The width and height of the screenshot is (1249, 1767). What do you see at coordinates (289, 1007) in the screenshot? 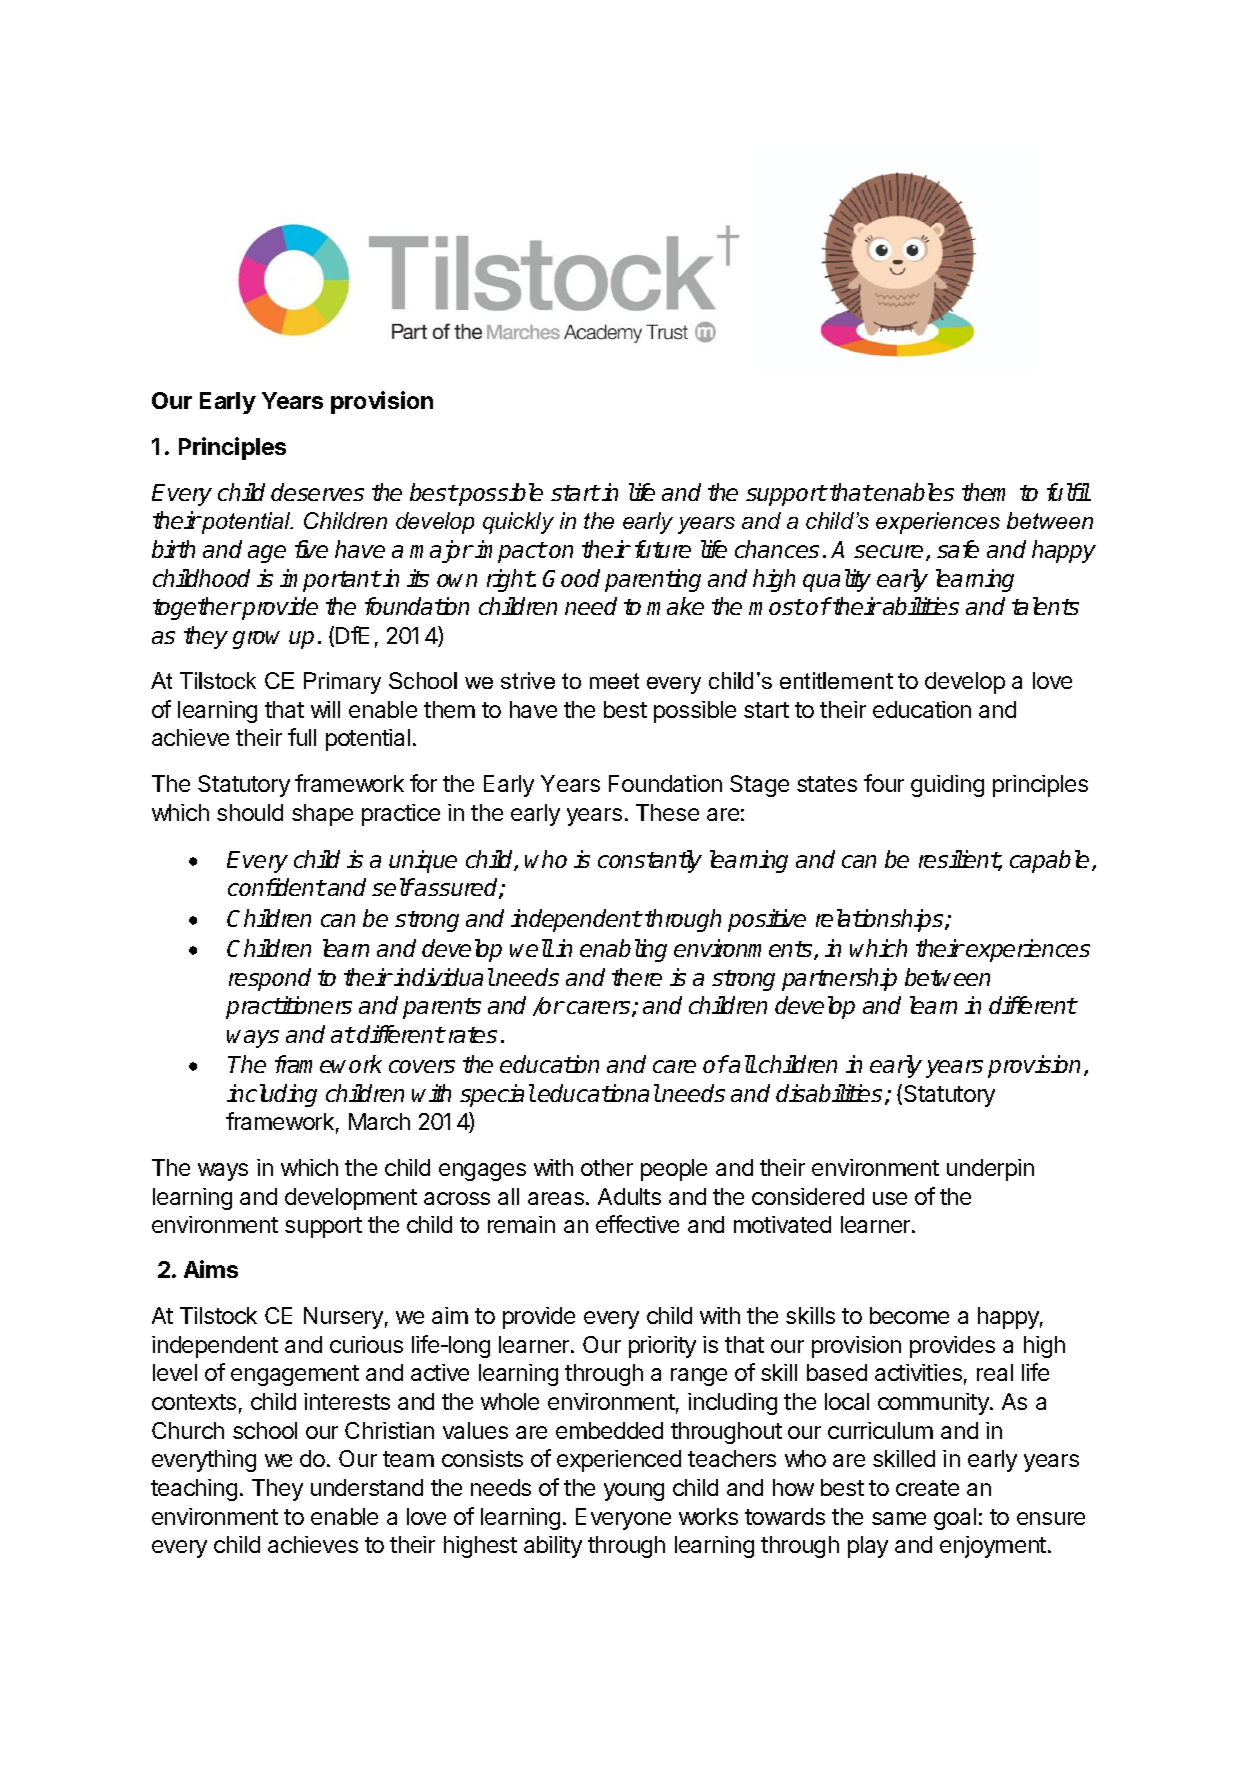
I see `practitioners` at bounding box center [289, 1007].
